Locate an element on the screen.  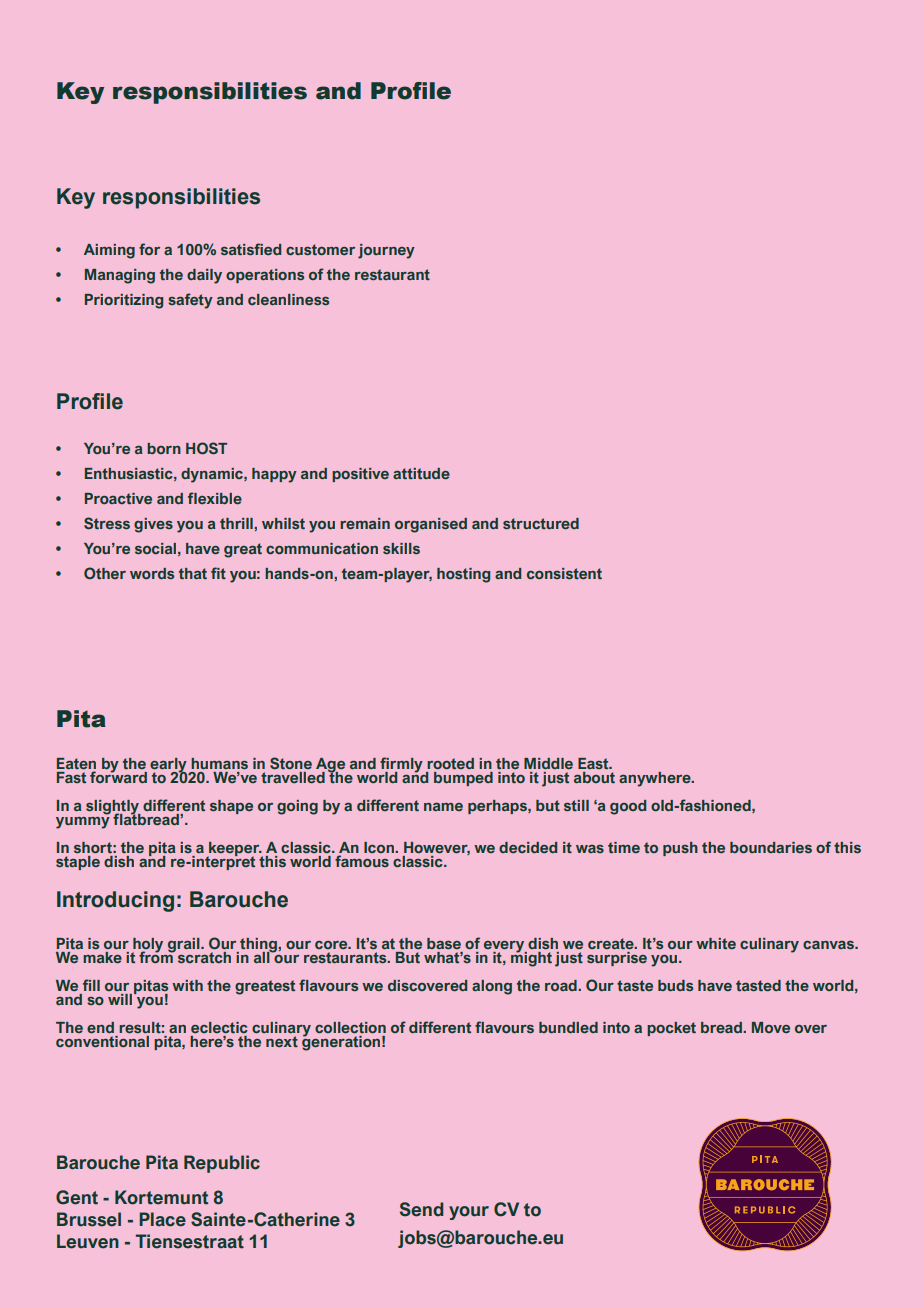
consistent is located at coordinates (564, 573).
